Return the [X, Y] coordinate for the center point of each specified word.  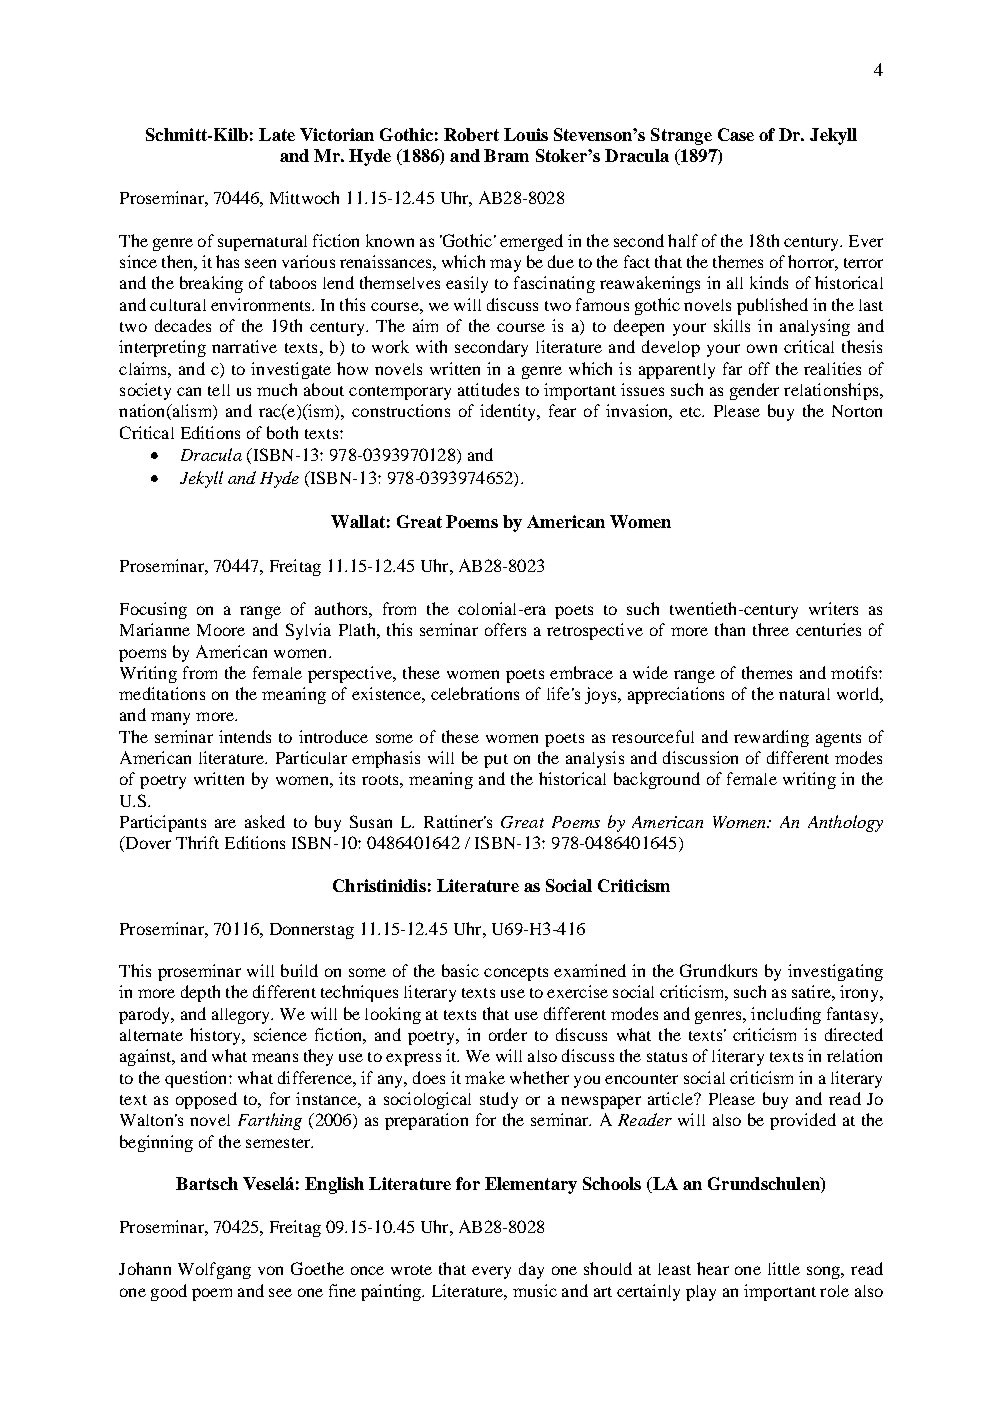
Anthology [845, 823]
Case [736, 134]
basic [460, 970]
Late [277, 134]
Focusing [153, 610]
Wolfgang [214, 1270]
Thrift [197, 842]
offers [505, 629]
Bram [506, 155]
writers [833, 608]
